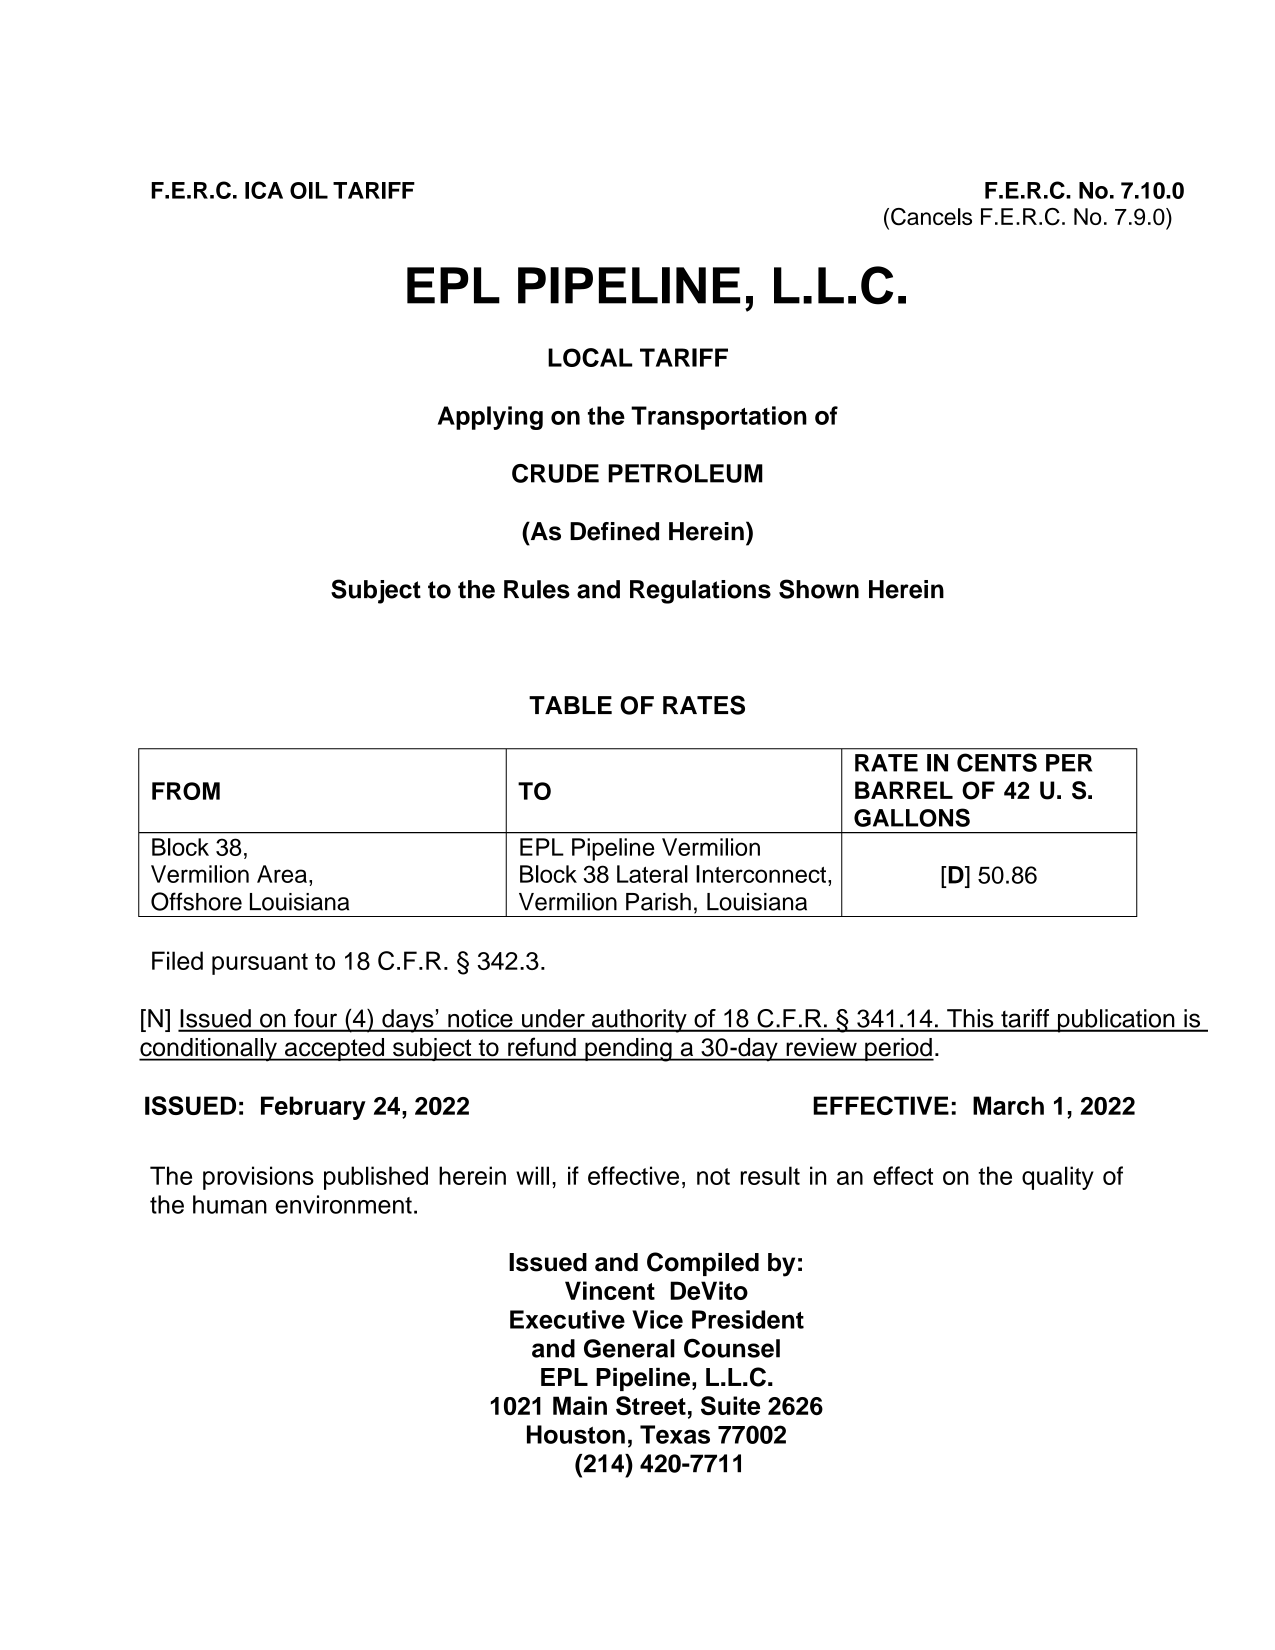  Describe the element at coordinates (309, 190) in the screenshot. I see `OIL` at that location.
